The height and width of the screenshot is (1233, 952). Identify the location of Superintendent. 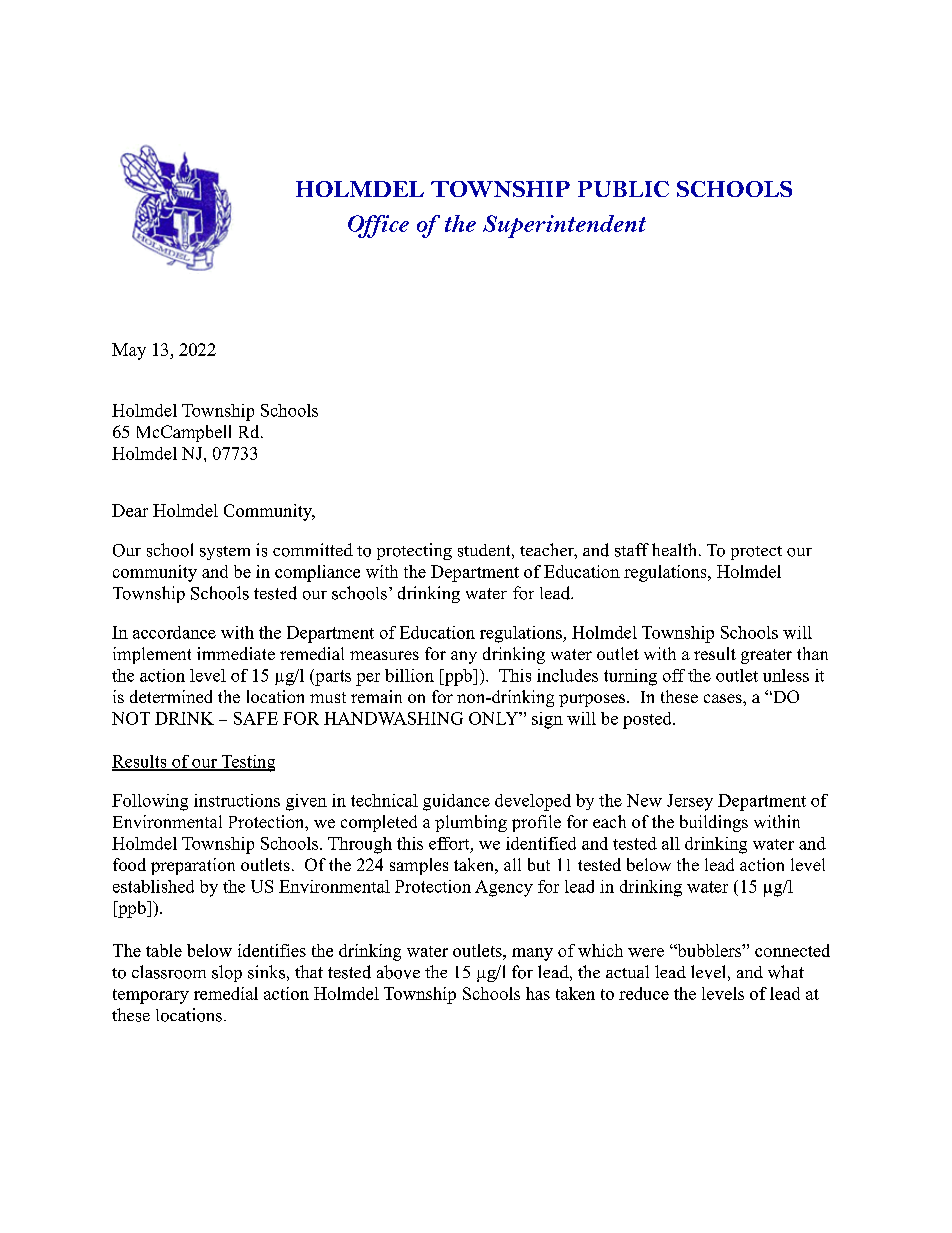
(564, 226).
